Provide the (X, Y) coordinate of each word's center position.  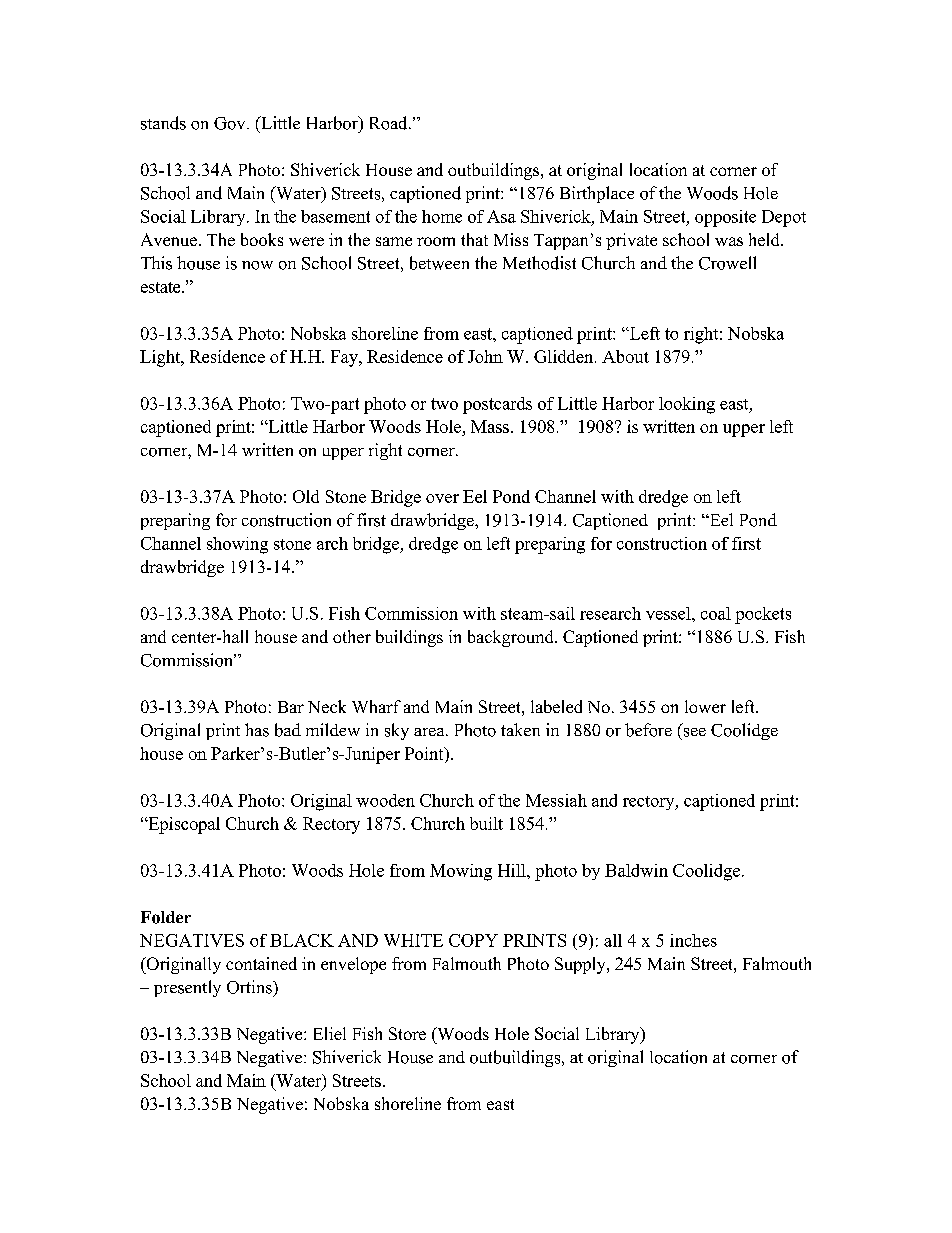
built (486, 823)
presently (187, 988)
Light (161, 358)
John (485, 356)
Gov (231, 123)
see (695, 732)
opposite (725, 218)
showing (237, 545)
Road (390, 123)
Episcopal (183, 825)
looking (687, 405)
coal (716, 613)
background (512, 638)
